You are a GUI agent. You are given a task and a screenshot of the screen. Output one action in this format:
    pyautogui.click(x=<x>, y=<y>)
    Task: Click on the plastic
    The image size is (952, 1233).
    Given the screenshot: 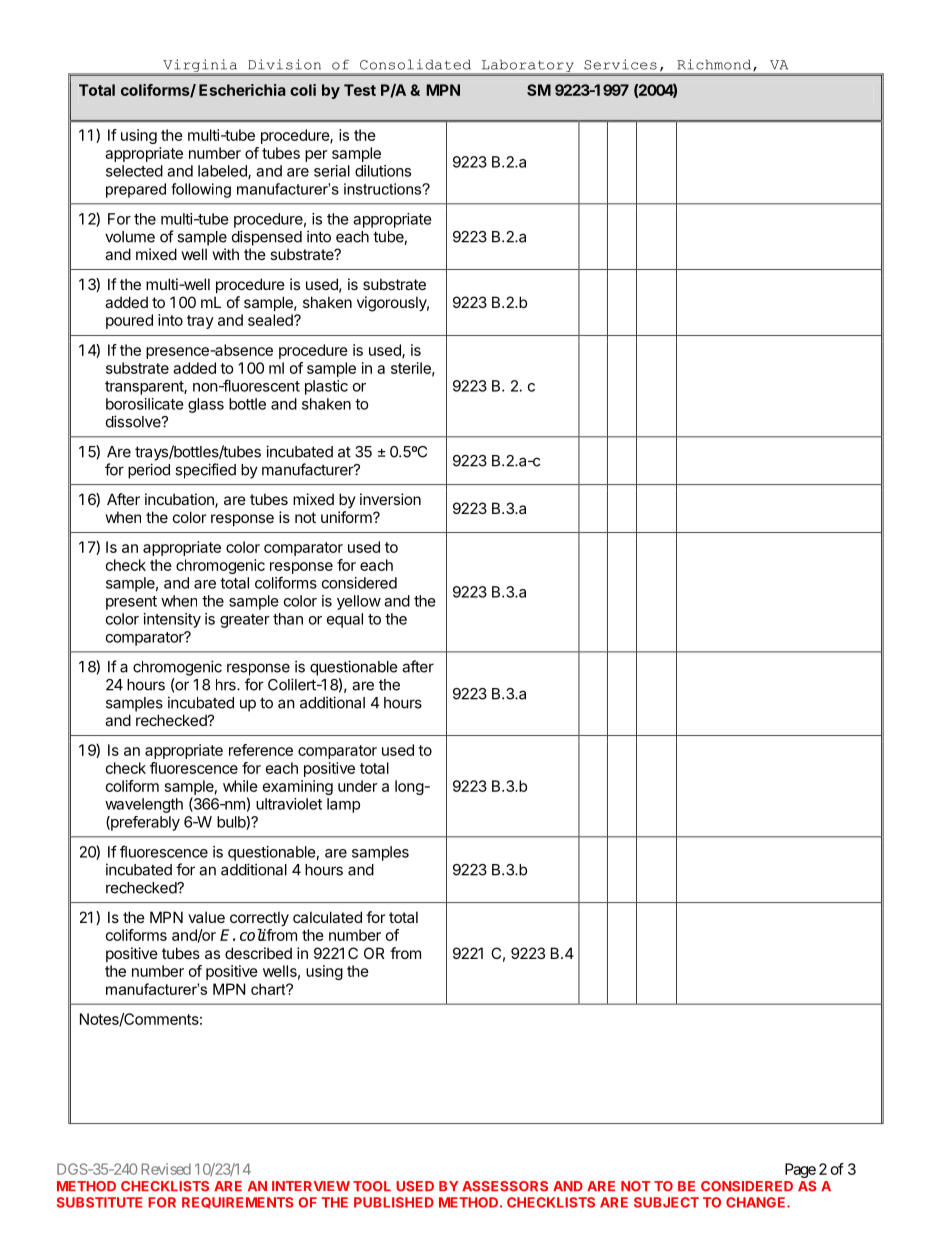 What is the action you would take?
    pyautogui.click(x=326, y=387)
